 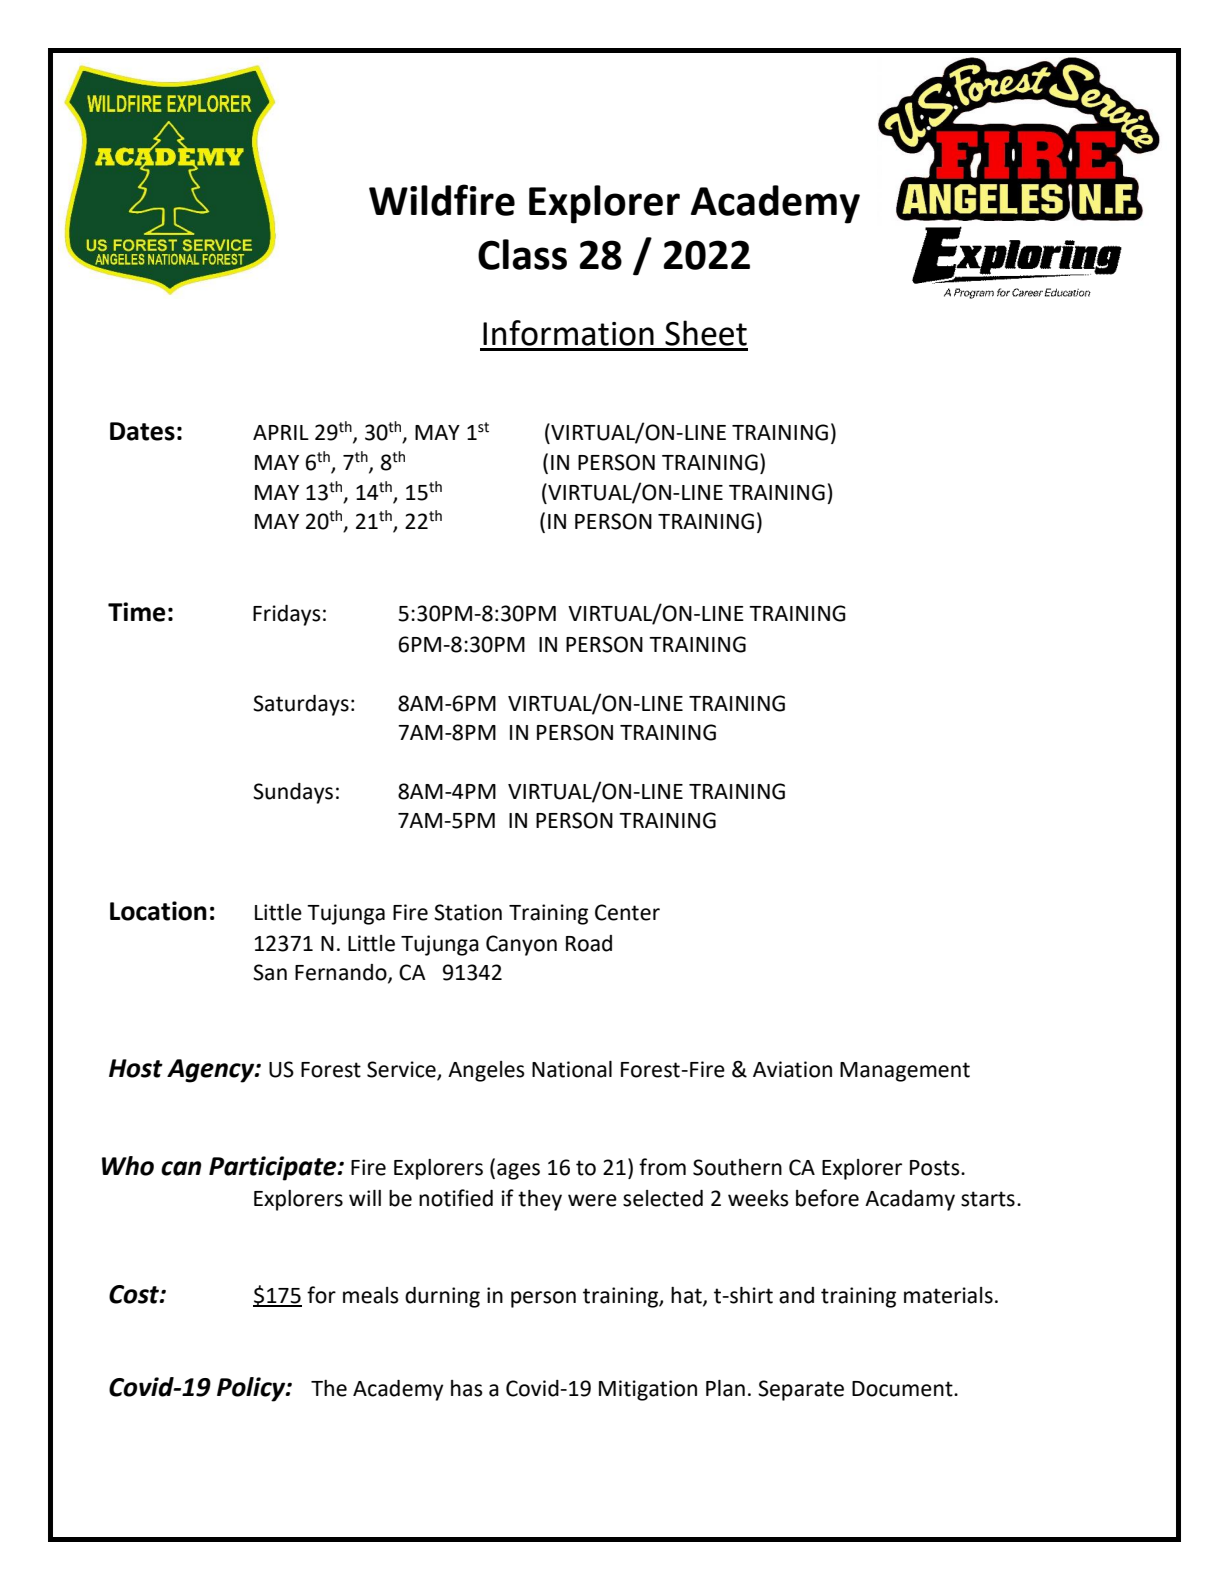 What do you see at coordinates (903, 1389) in the image?
I see `Document` at bounding box center [903, 1389].
